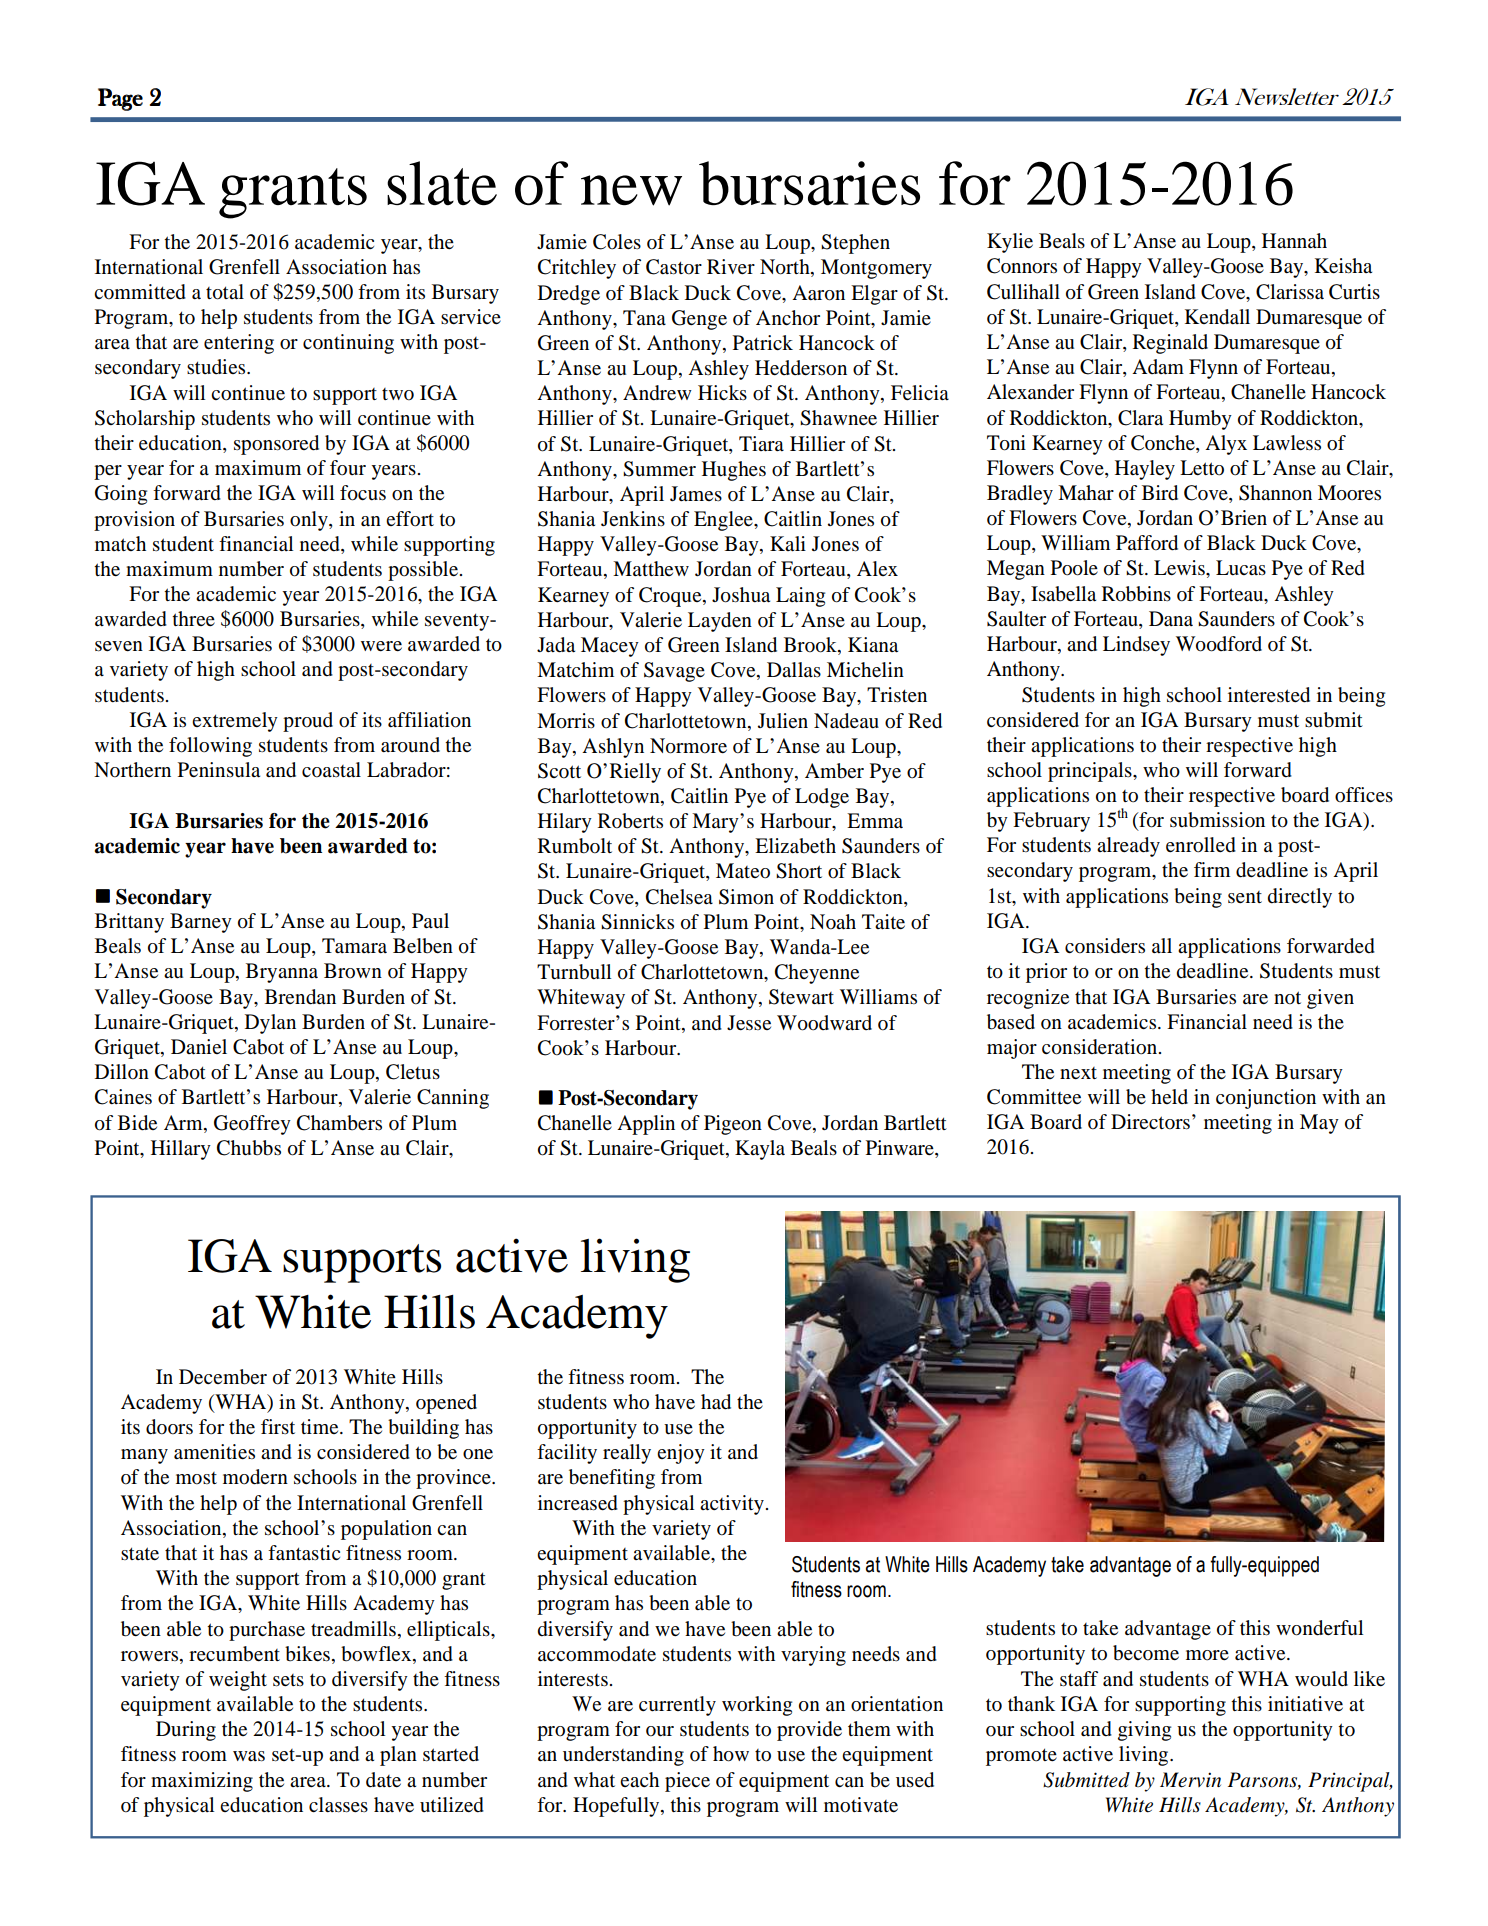 This screenshot has height=1926, width=1488. Describe the element at coordinates (1294, 241) in the screenshot. I see `Hannah` at that location.
